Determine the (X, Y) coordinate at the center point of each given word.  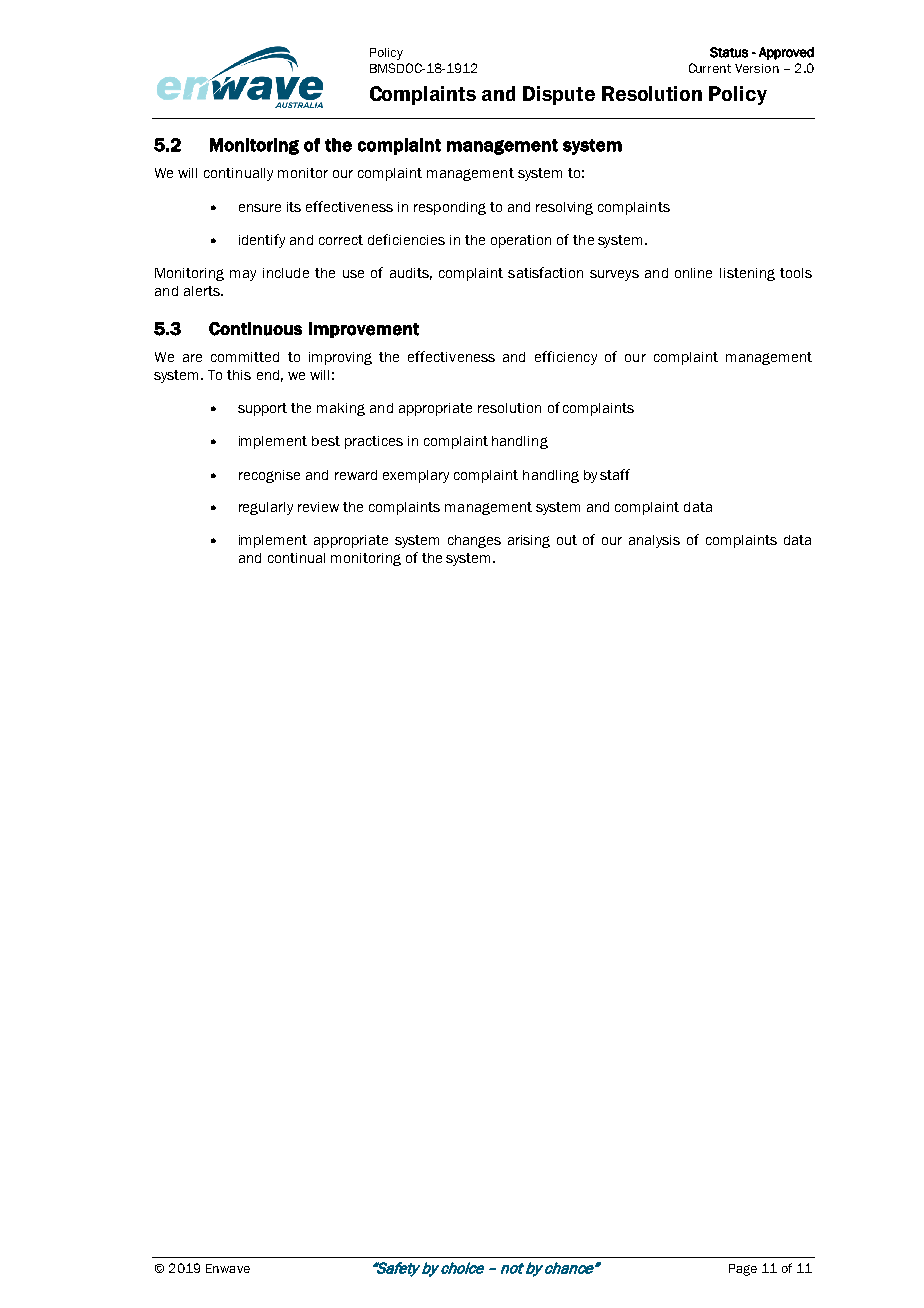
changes (474, 541)
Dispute (559, 95)
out (567, 540)
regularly (266, 508)
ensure (260, 208)
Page (743, 1270)
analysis (654, 541)
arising (529, 541)
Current (710, 68)
